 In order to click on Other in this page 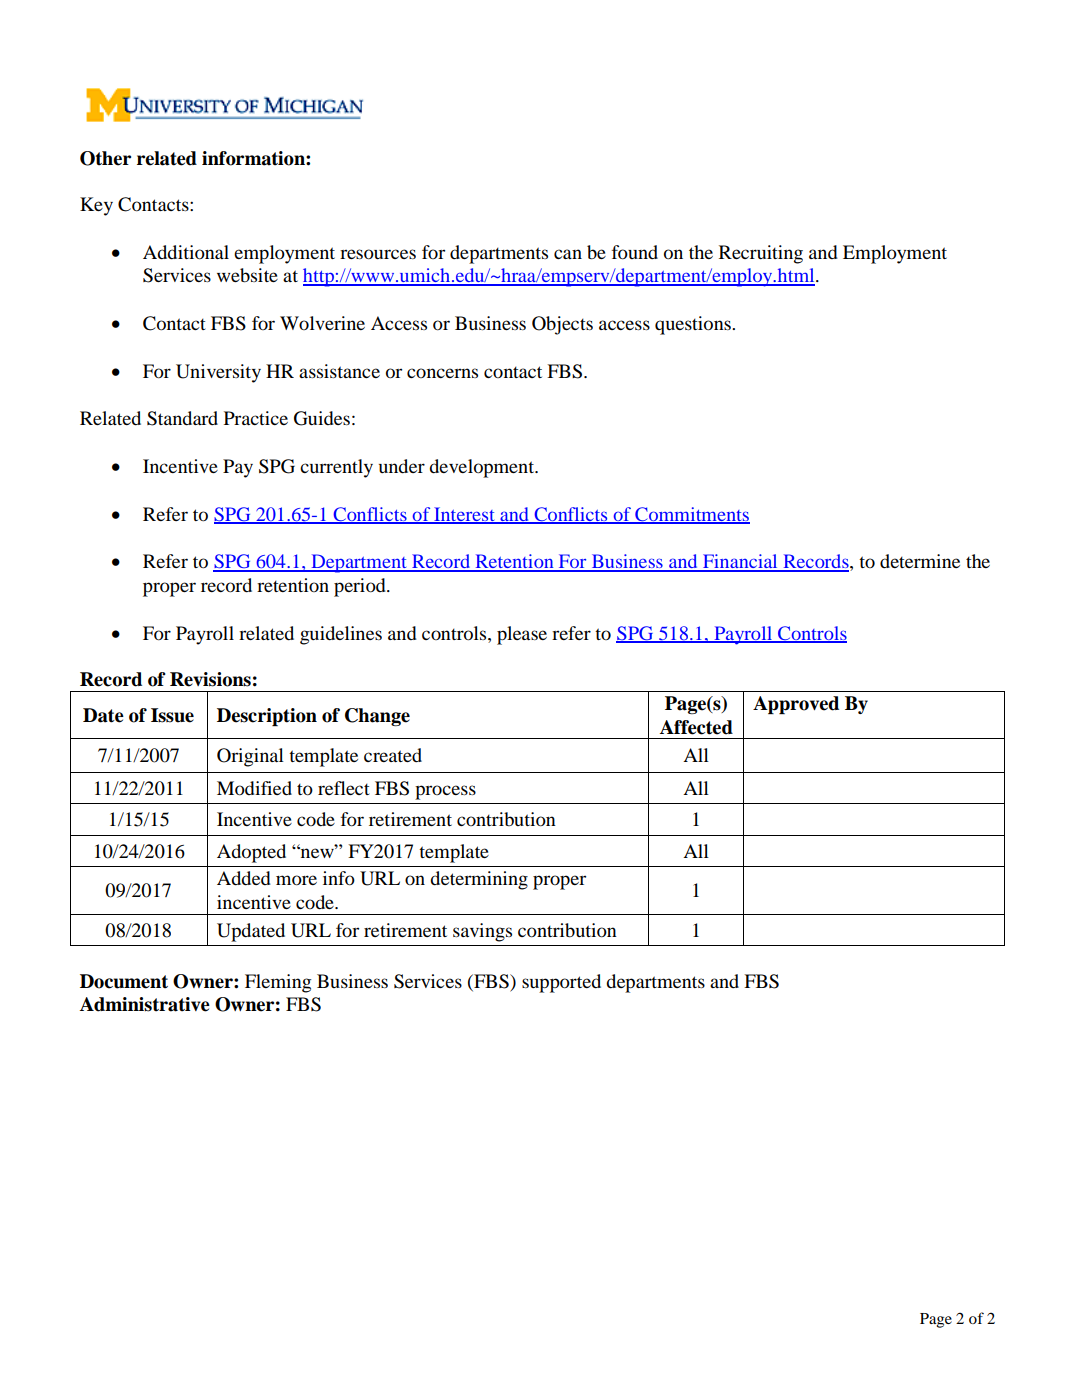, I will do `click(105, 158)`.
